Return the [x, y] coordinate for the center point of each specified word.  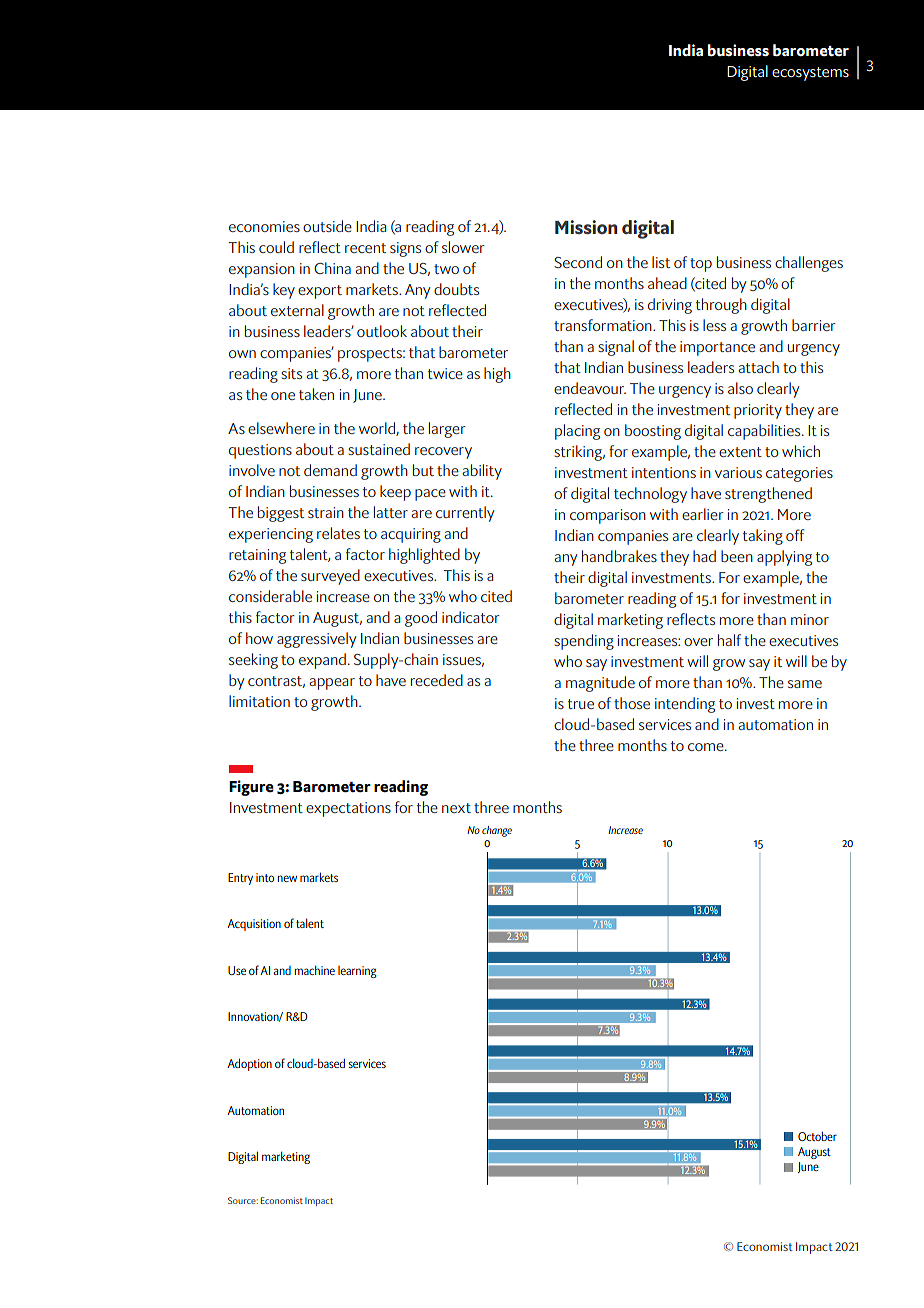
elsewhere [281, 428]
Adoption [249, 1065]
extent [740, 452]
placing [577, 432]
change [497, 831]
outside [327, 226]
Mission [586, 227]
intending [685, 705]
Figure [251, 788]
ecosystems [810, 74]
